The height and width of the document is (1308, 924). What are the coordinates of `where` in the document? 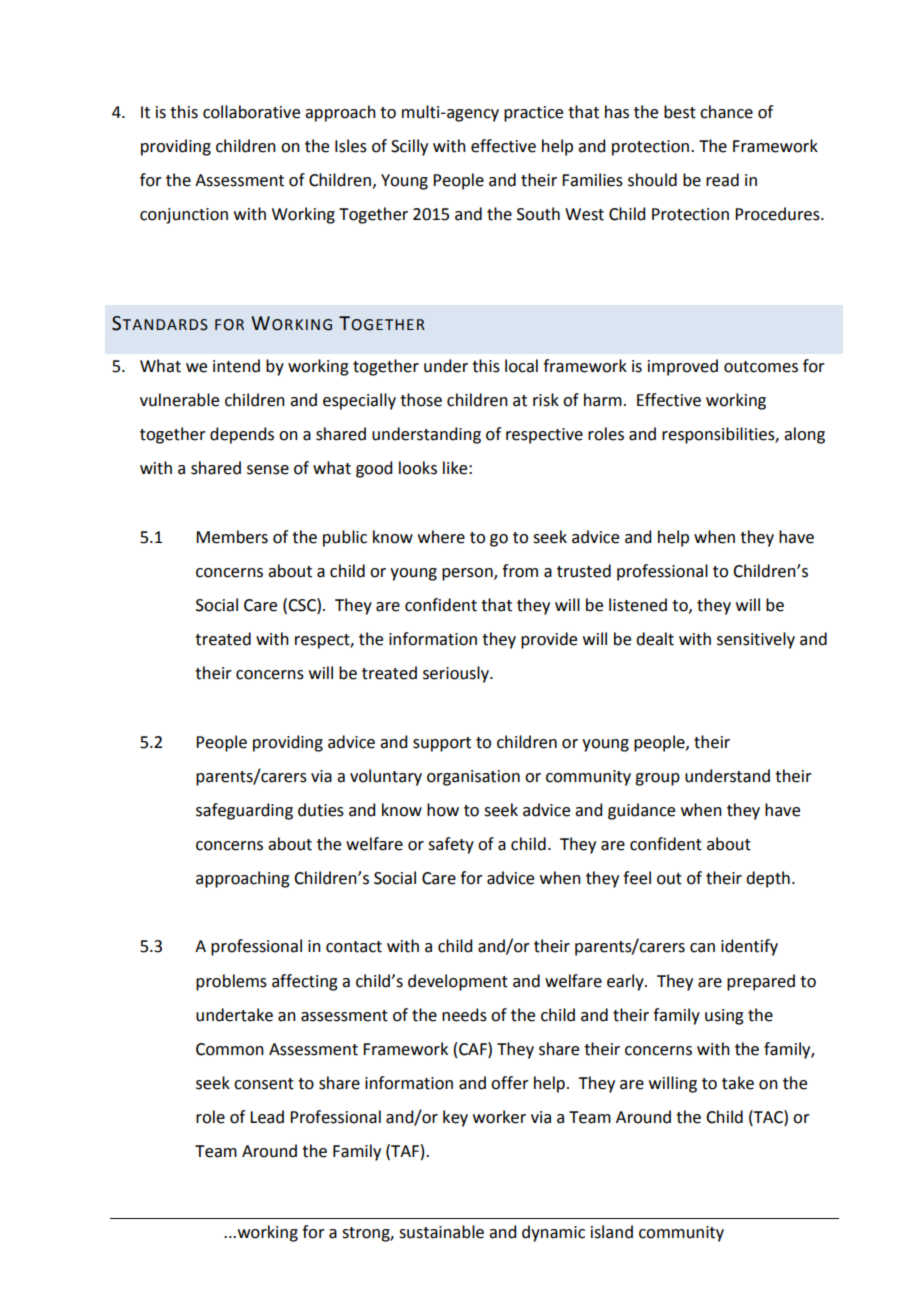 It's located at (441, 537).
